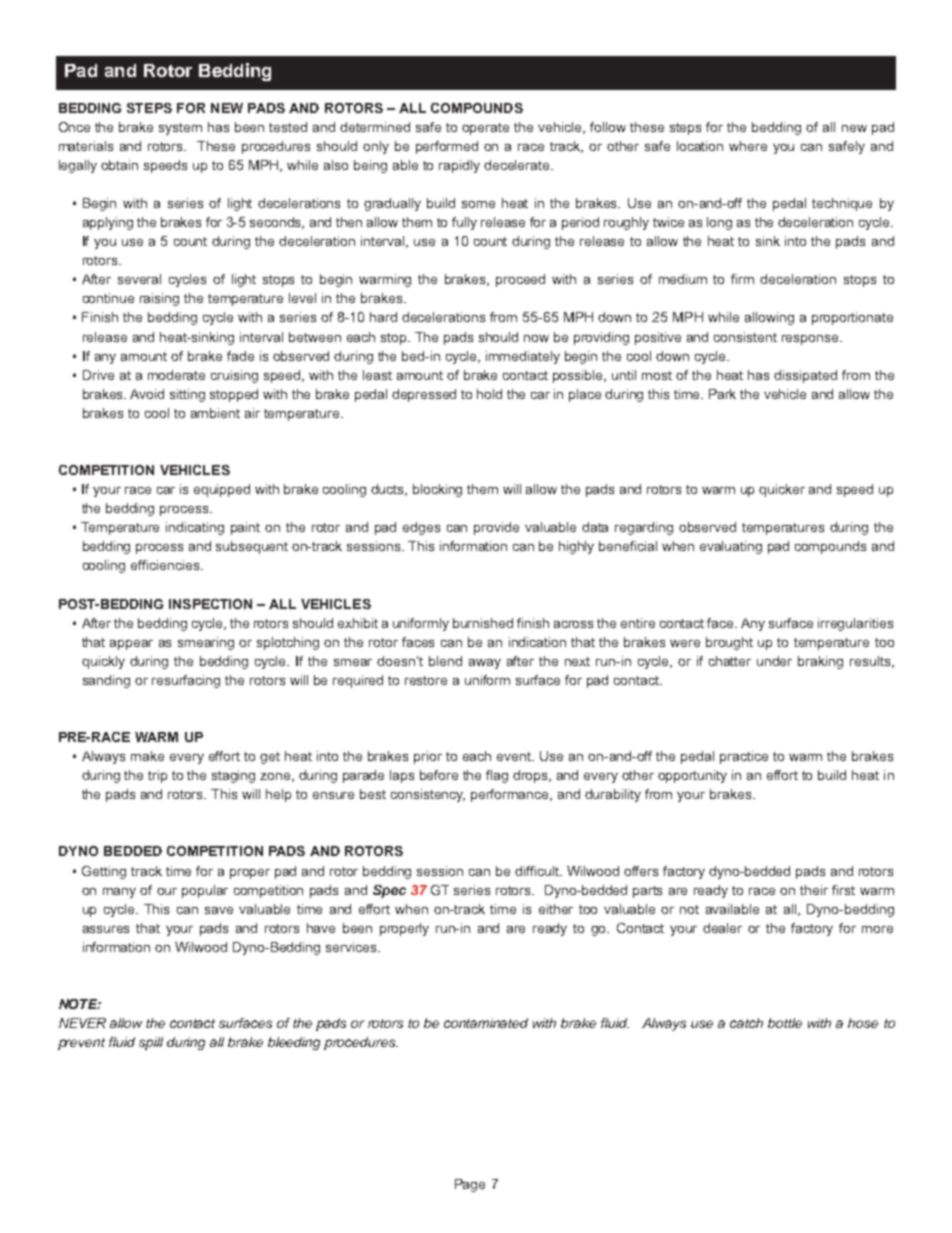 The height and width of the image is (1233, 952). I want to click on equipped, so click(222, 490).
